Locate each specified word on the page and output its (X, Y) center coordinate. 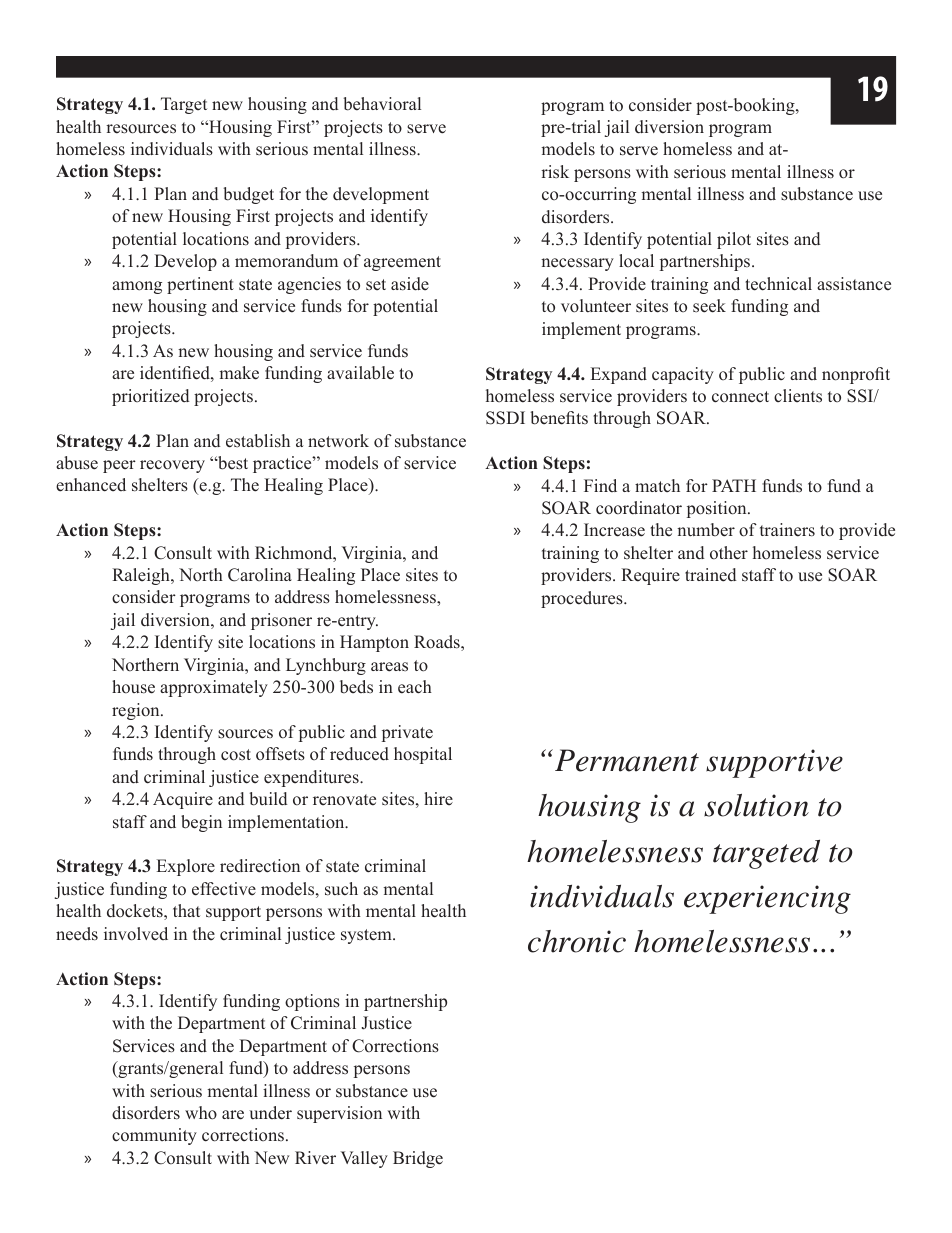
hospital (423, 755)
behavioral (382, 104)
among (137, 287)
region (137, 711)
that (186, 910)
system (367, 936)
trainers (787, 530)
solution (756, 805)
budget (248, 195)
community (154, 1136)
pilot (734, 240)
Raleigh (142, 576)
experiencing (767, 899)
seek (709, 306)
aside (410, 284)
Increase (614, 530)
